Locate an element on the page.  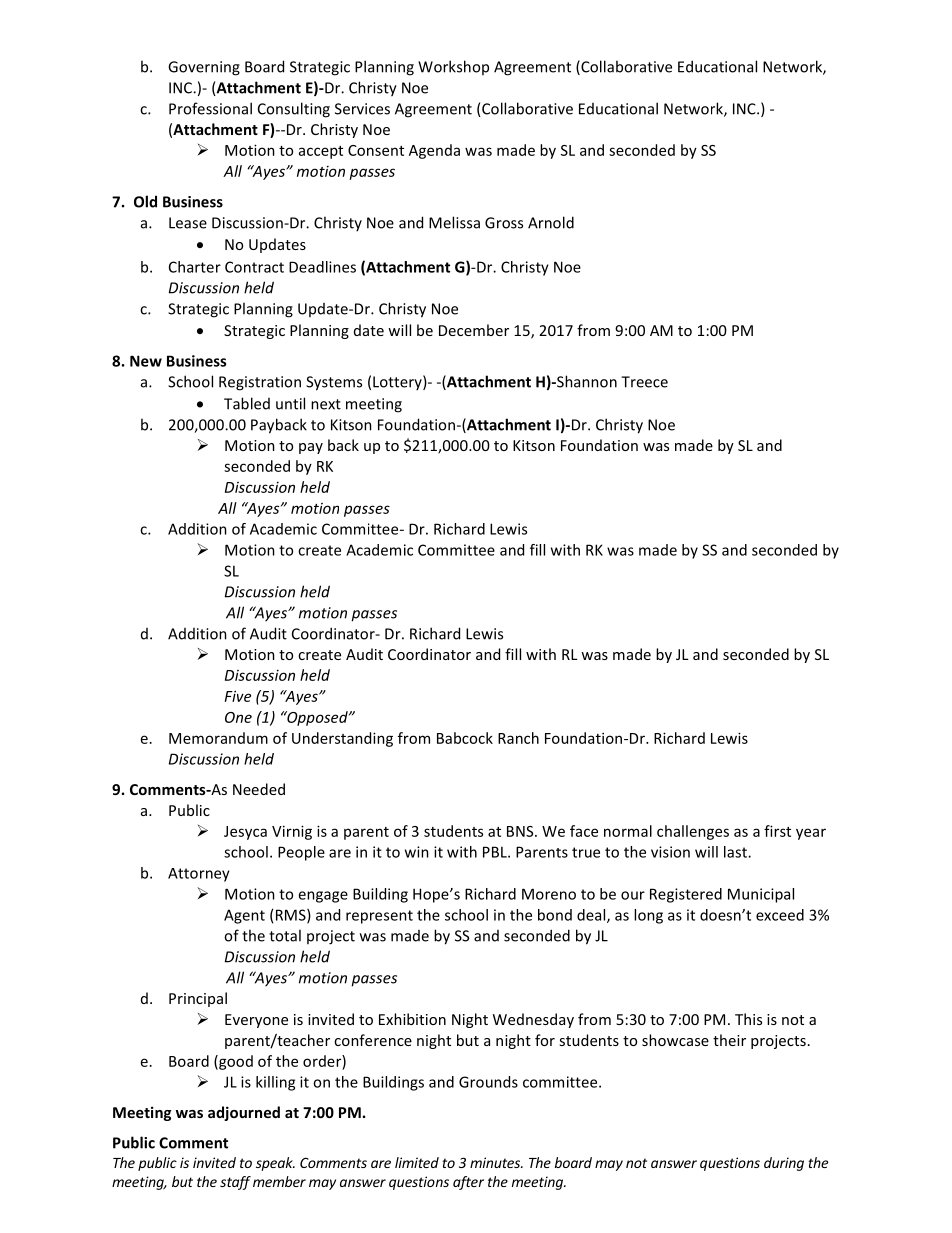
staff is located at coordinates (235, 1183).
